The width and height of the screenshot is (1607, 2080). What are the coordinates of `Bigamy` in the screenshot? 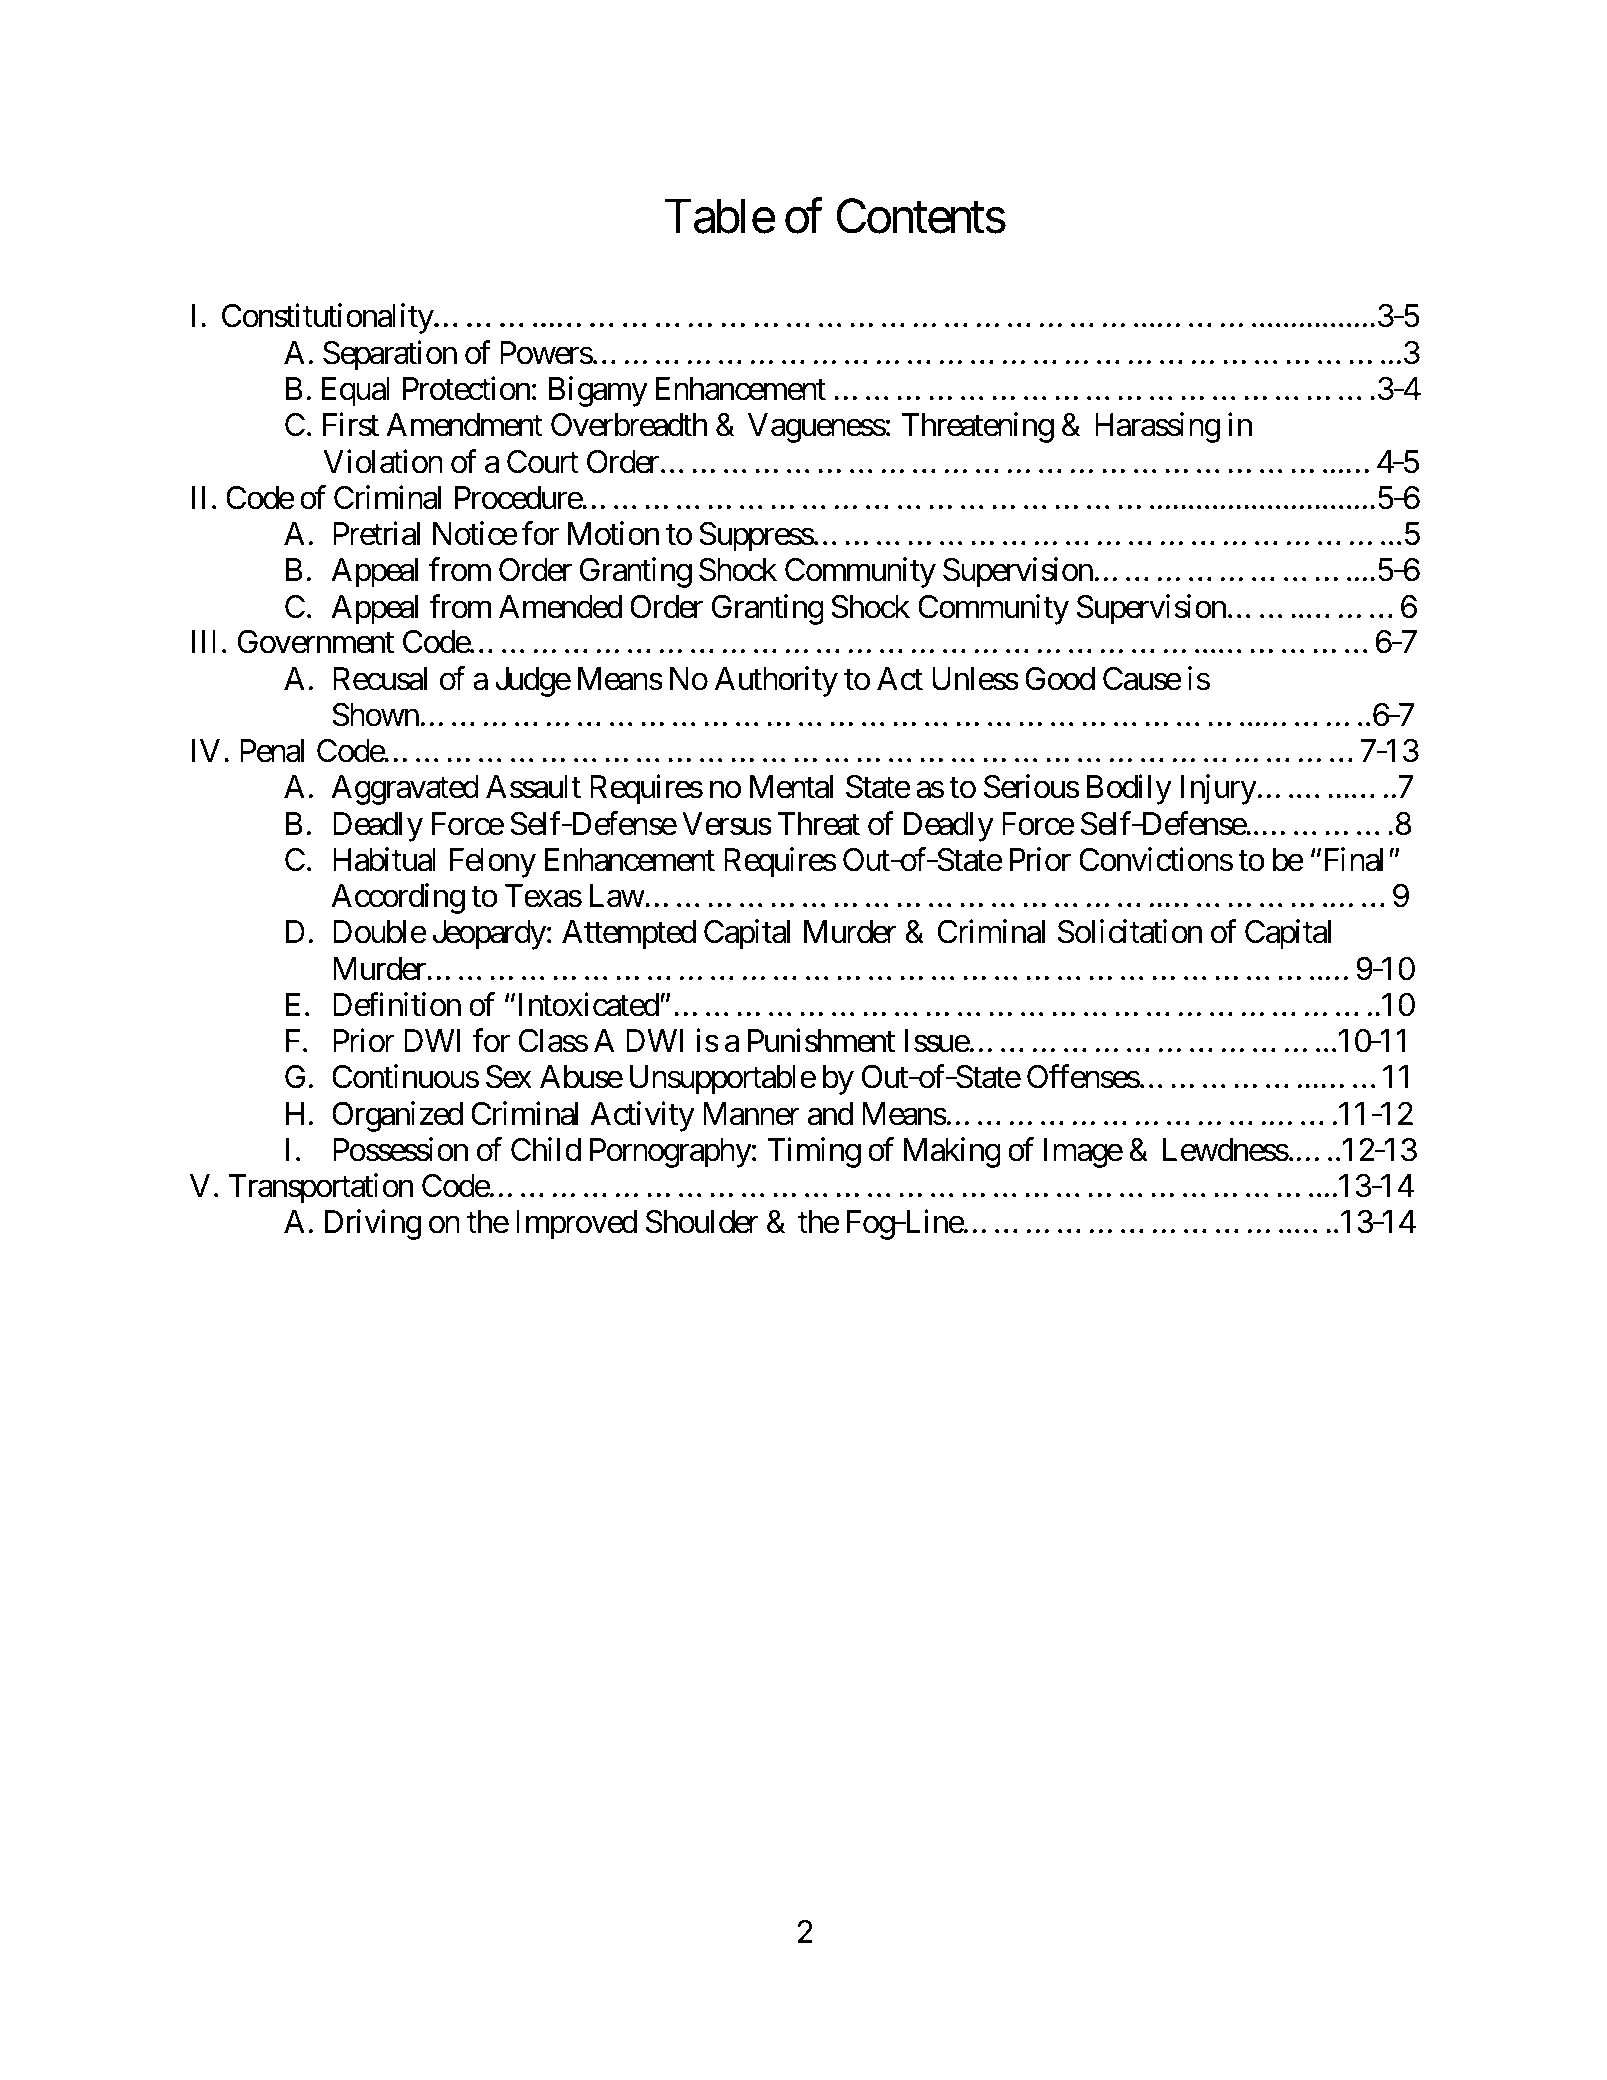 It's located at (598, 392).
